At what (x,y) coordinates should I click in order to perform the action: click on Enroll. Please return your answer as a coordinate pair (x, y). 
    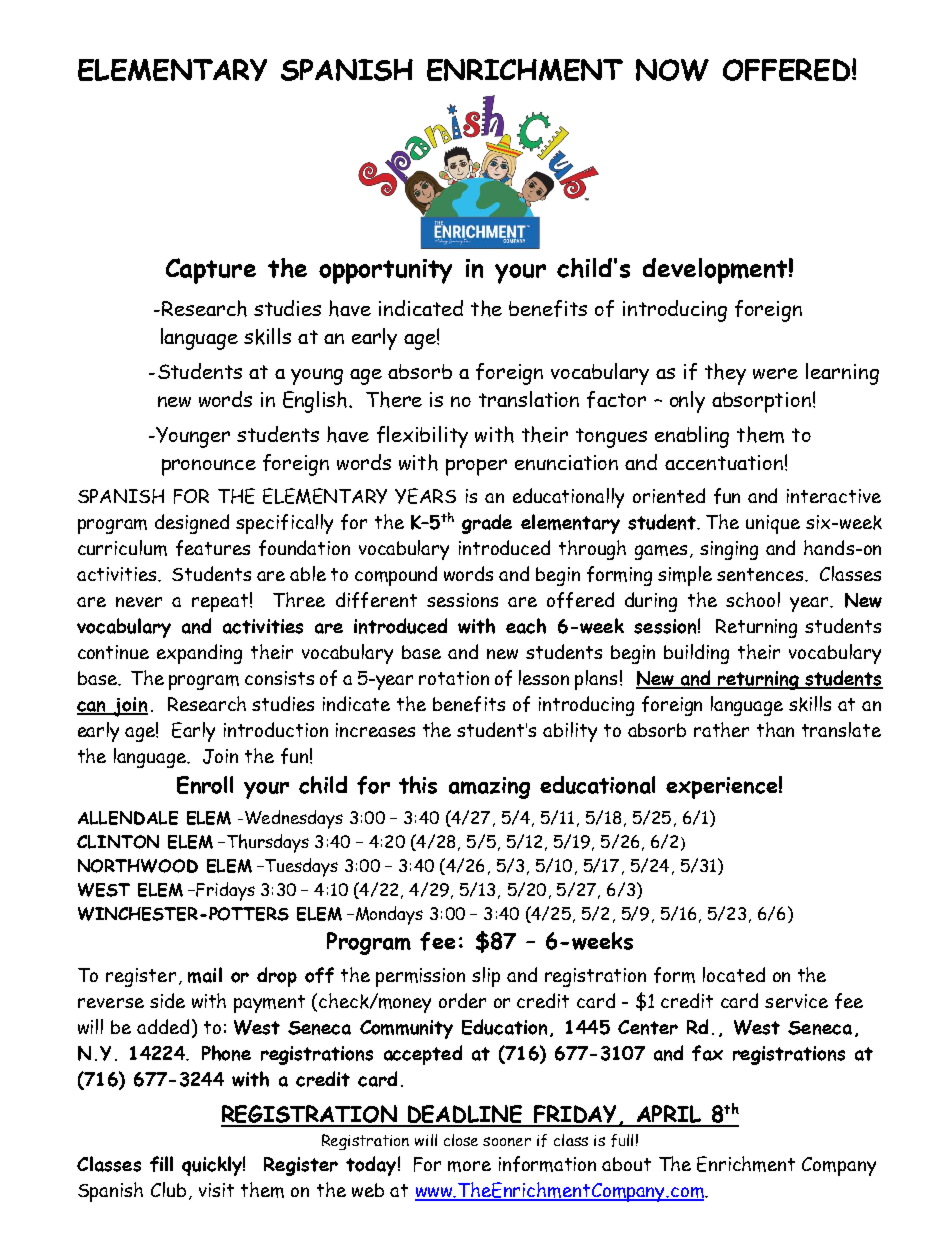
    Looking at the image, I should click on (205, 785).
